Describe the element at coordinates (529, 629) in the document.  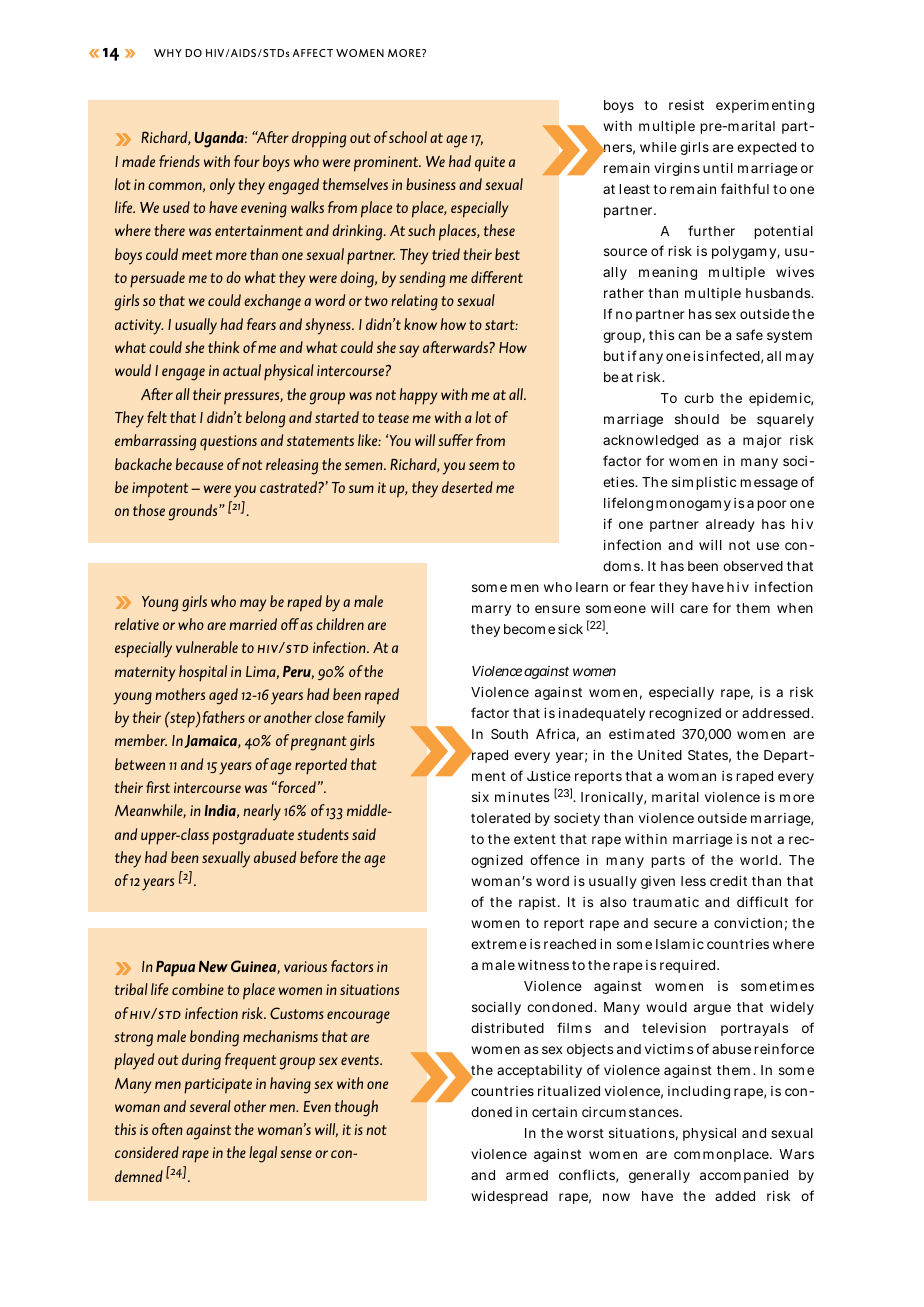
I see `become` at that location.
